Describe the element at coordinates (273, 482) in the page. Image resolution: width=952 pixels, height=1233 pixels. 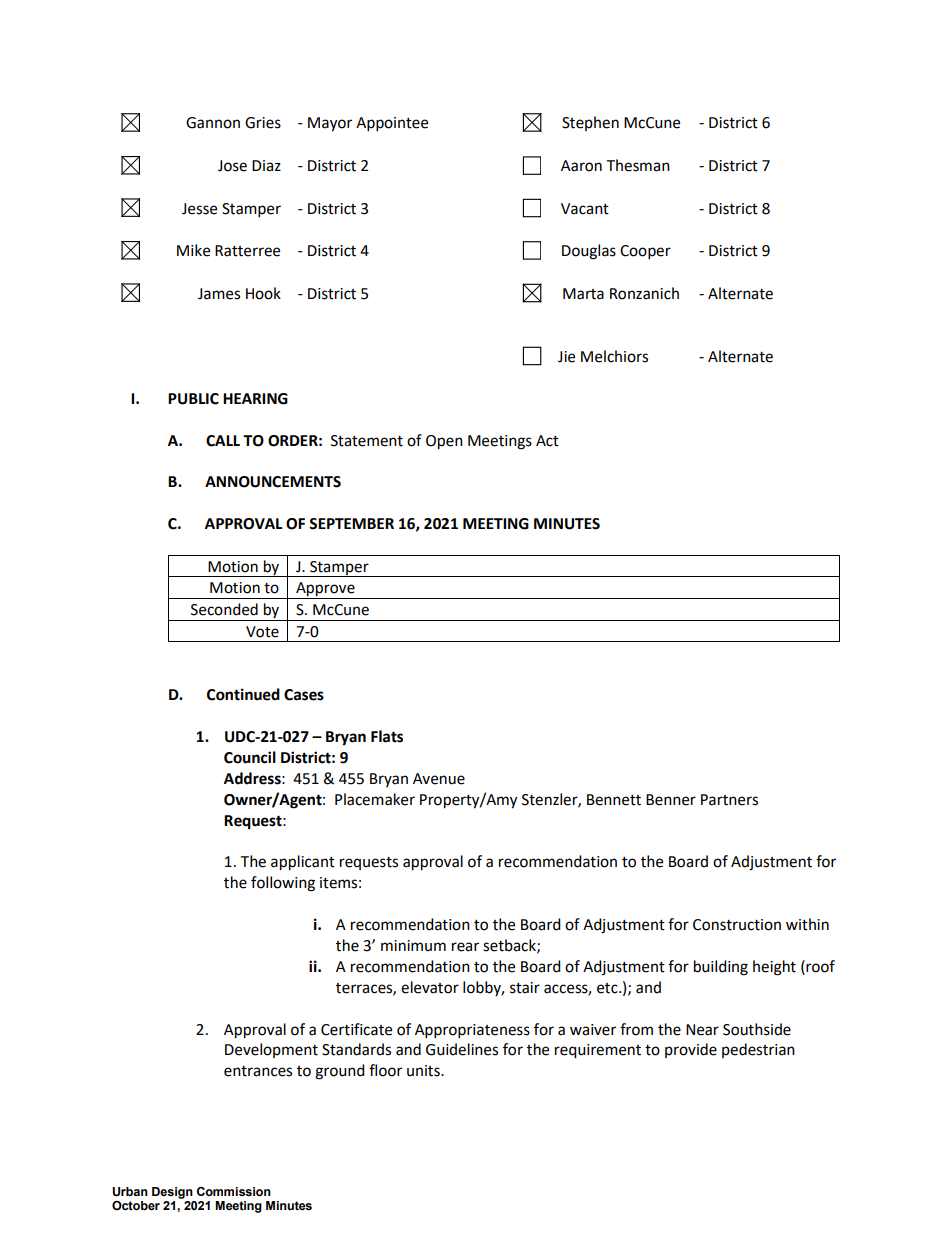
I see `ANNOUNCEMENTS` at that location.
